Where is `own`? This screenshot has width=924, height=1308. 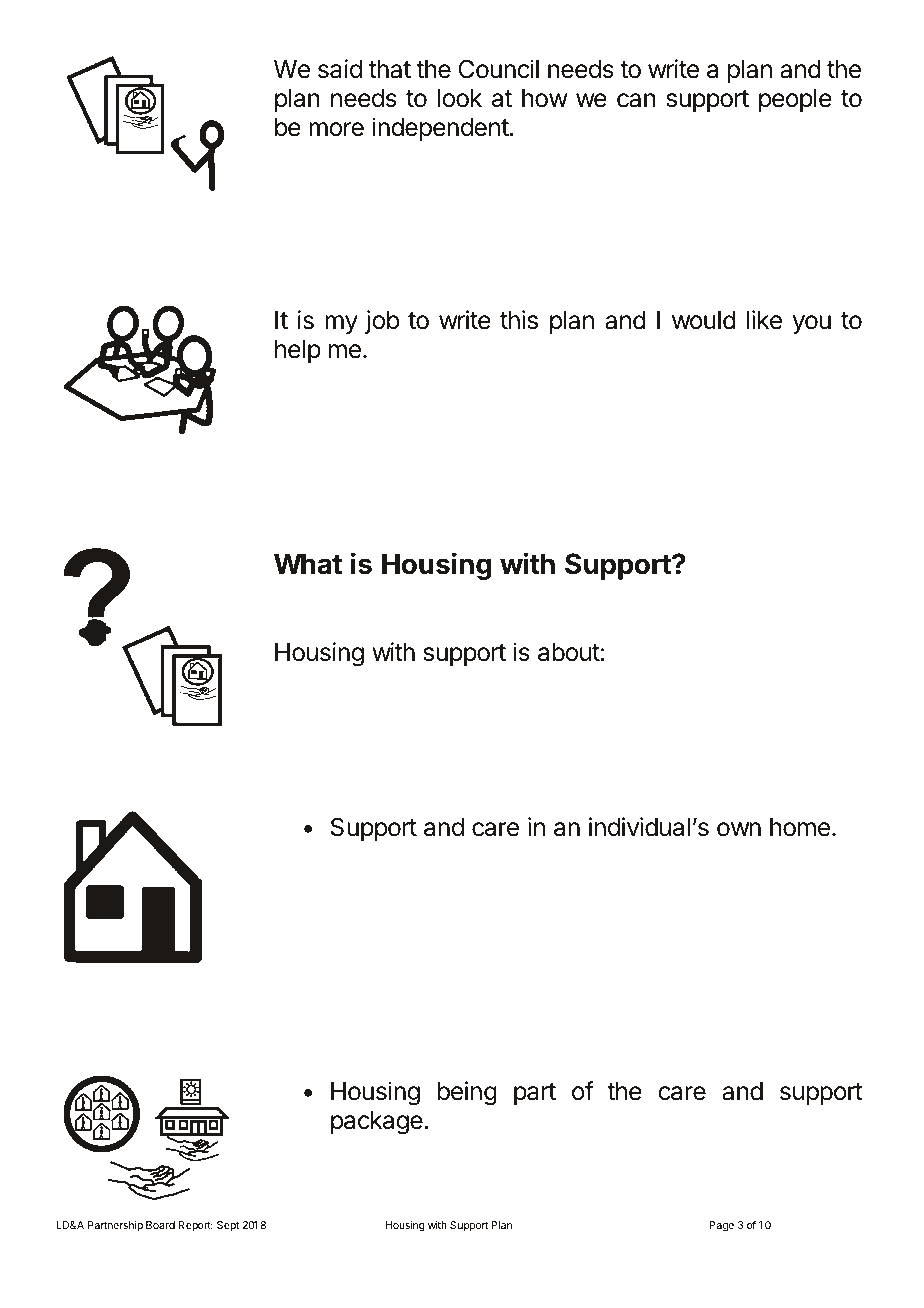
own is located at coordinates (739, 829).
